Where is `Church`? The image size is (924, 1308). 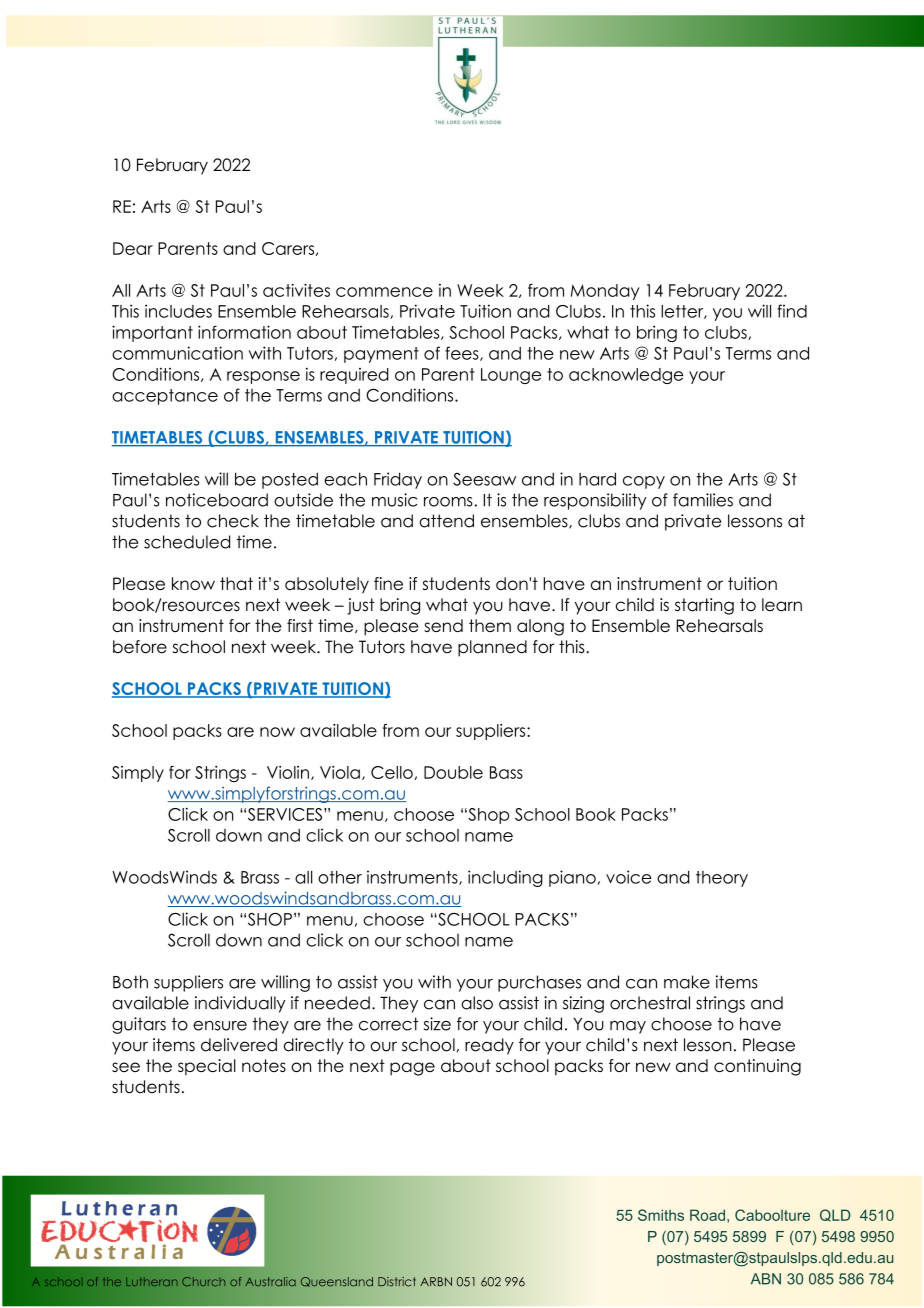
Church is located at coordinates (203, 1281).
